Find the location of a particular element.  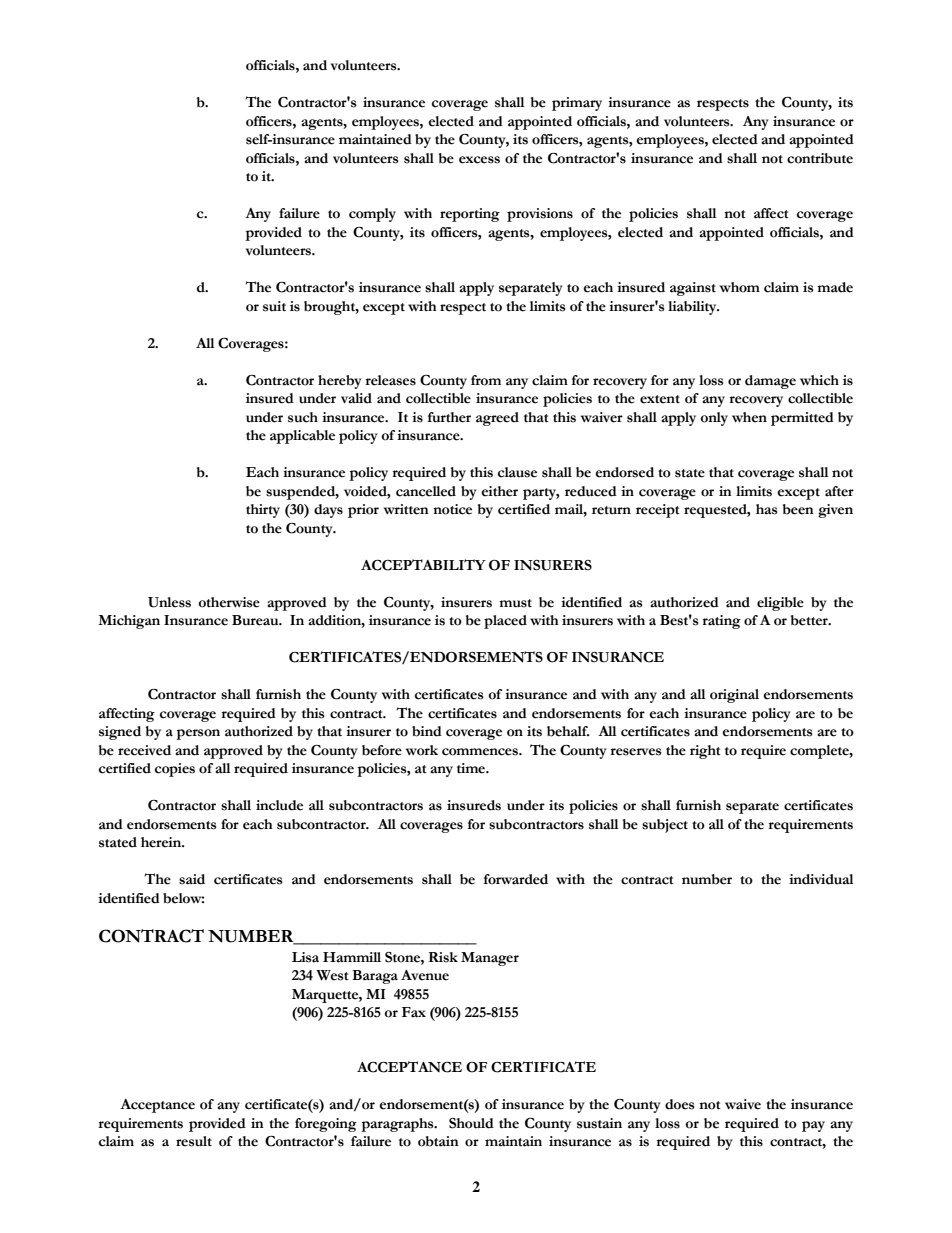

comply is located at coordinates (372, 215).
